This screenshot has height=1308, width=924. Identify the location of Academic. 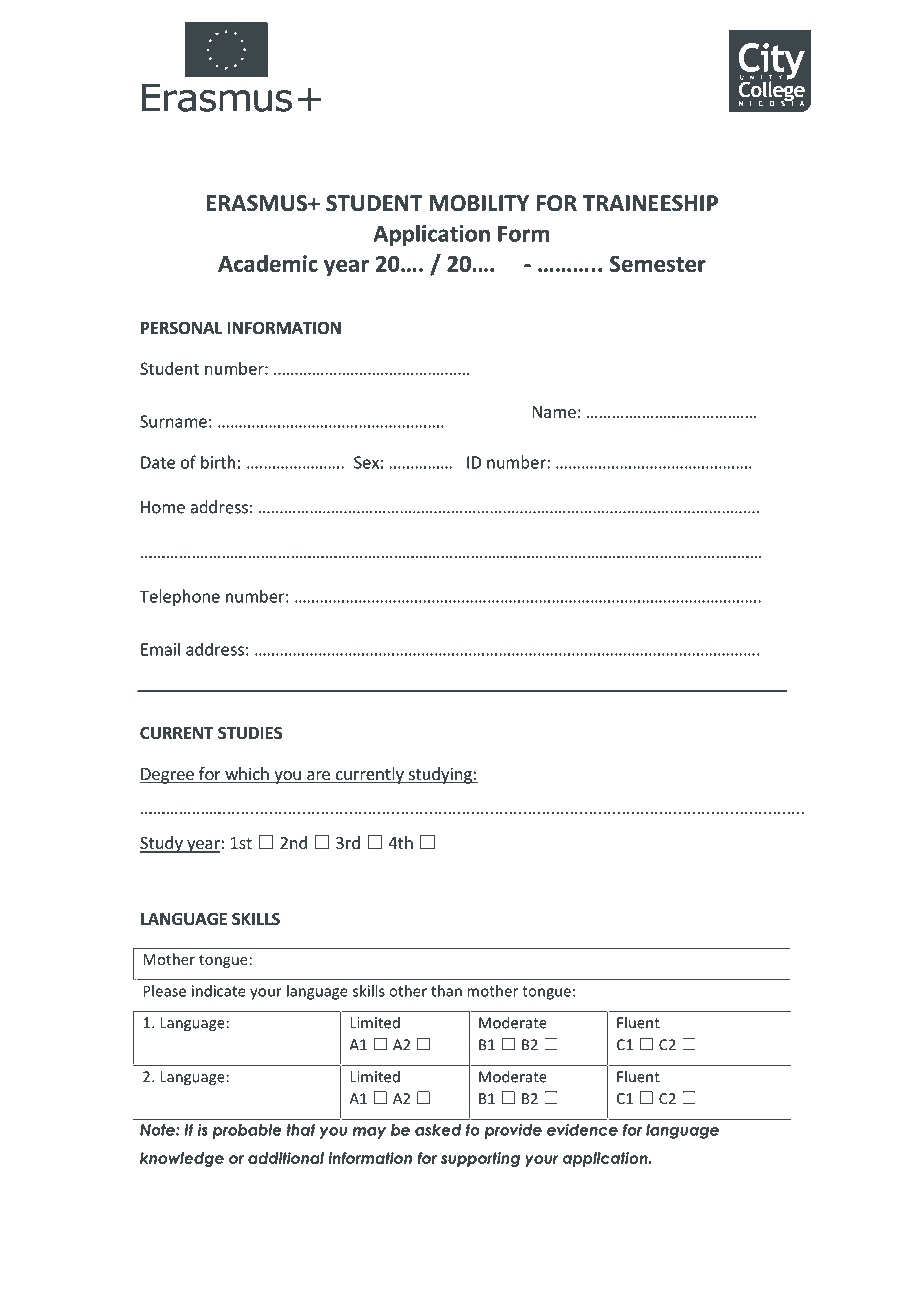
(268, 263).
